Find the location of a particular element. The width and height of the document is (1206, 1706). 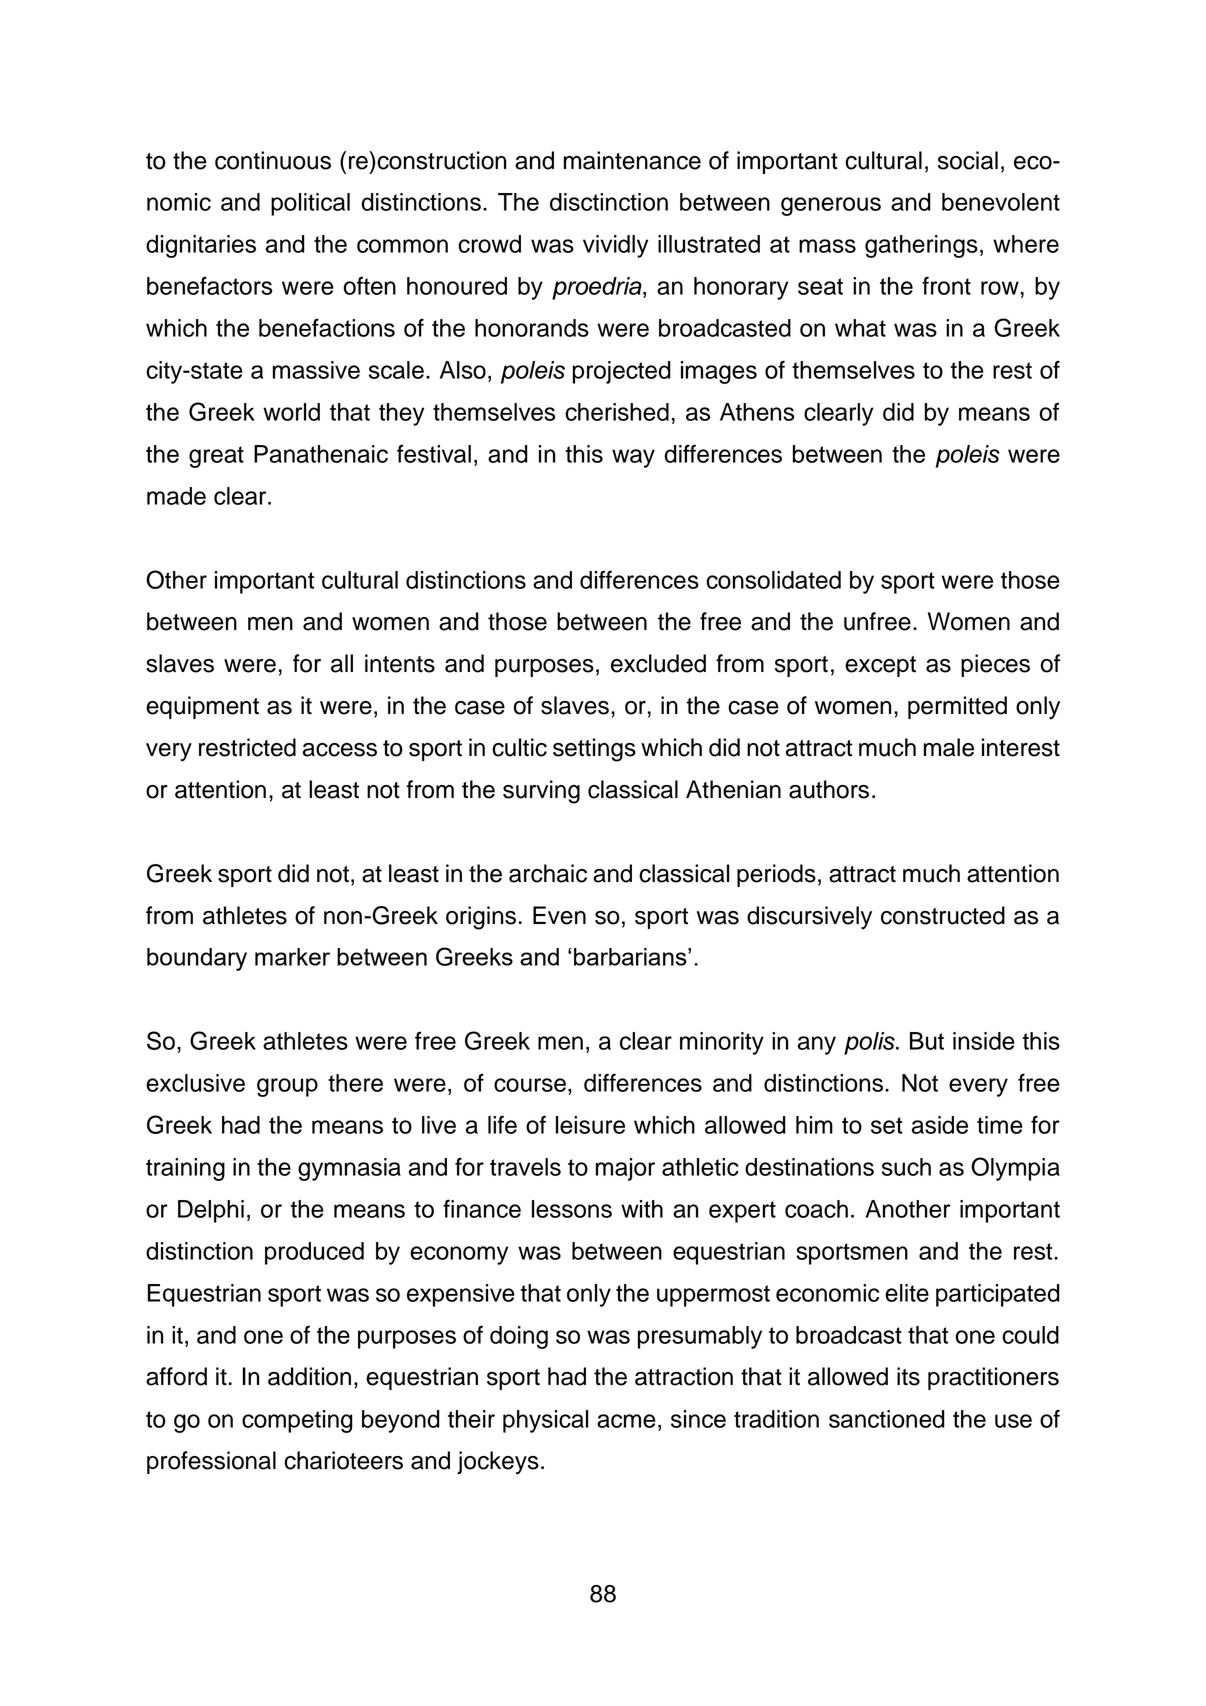

male is located at coordinates (949, 747).
